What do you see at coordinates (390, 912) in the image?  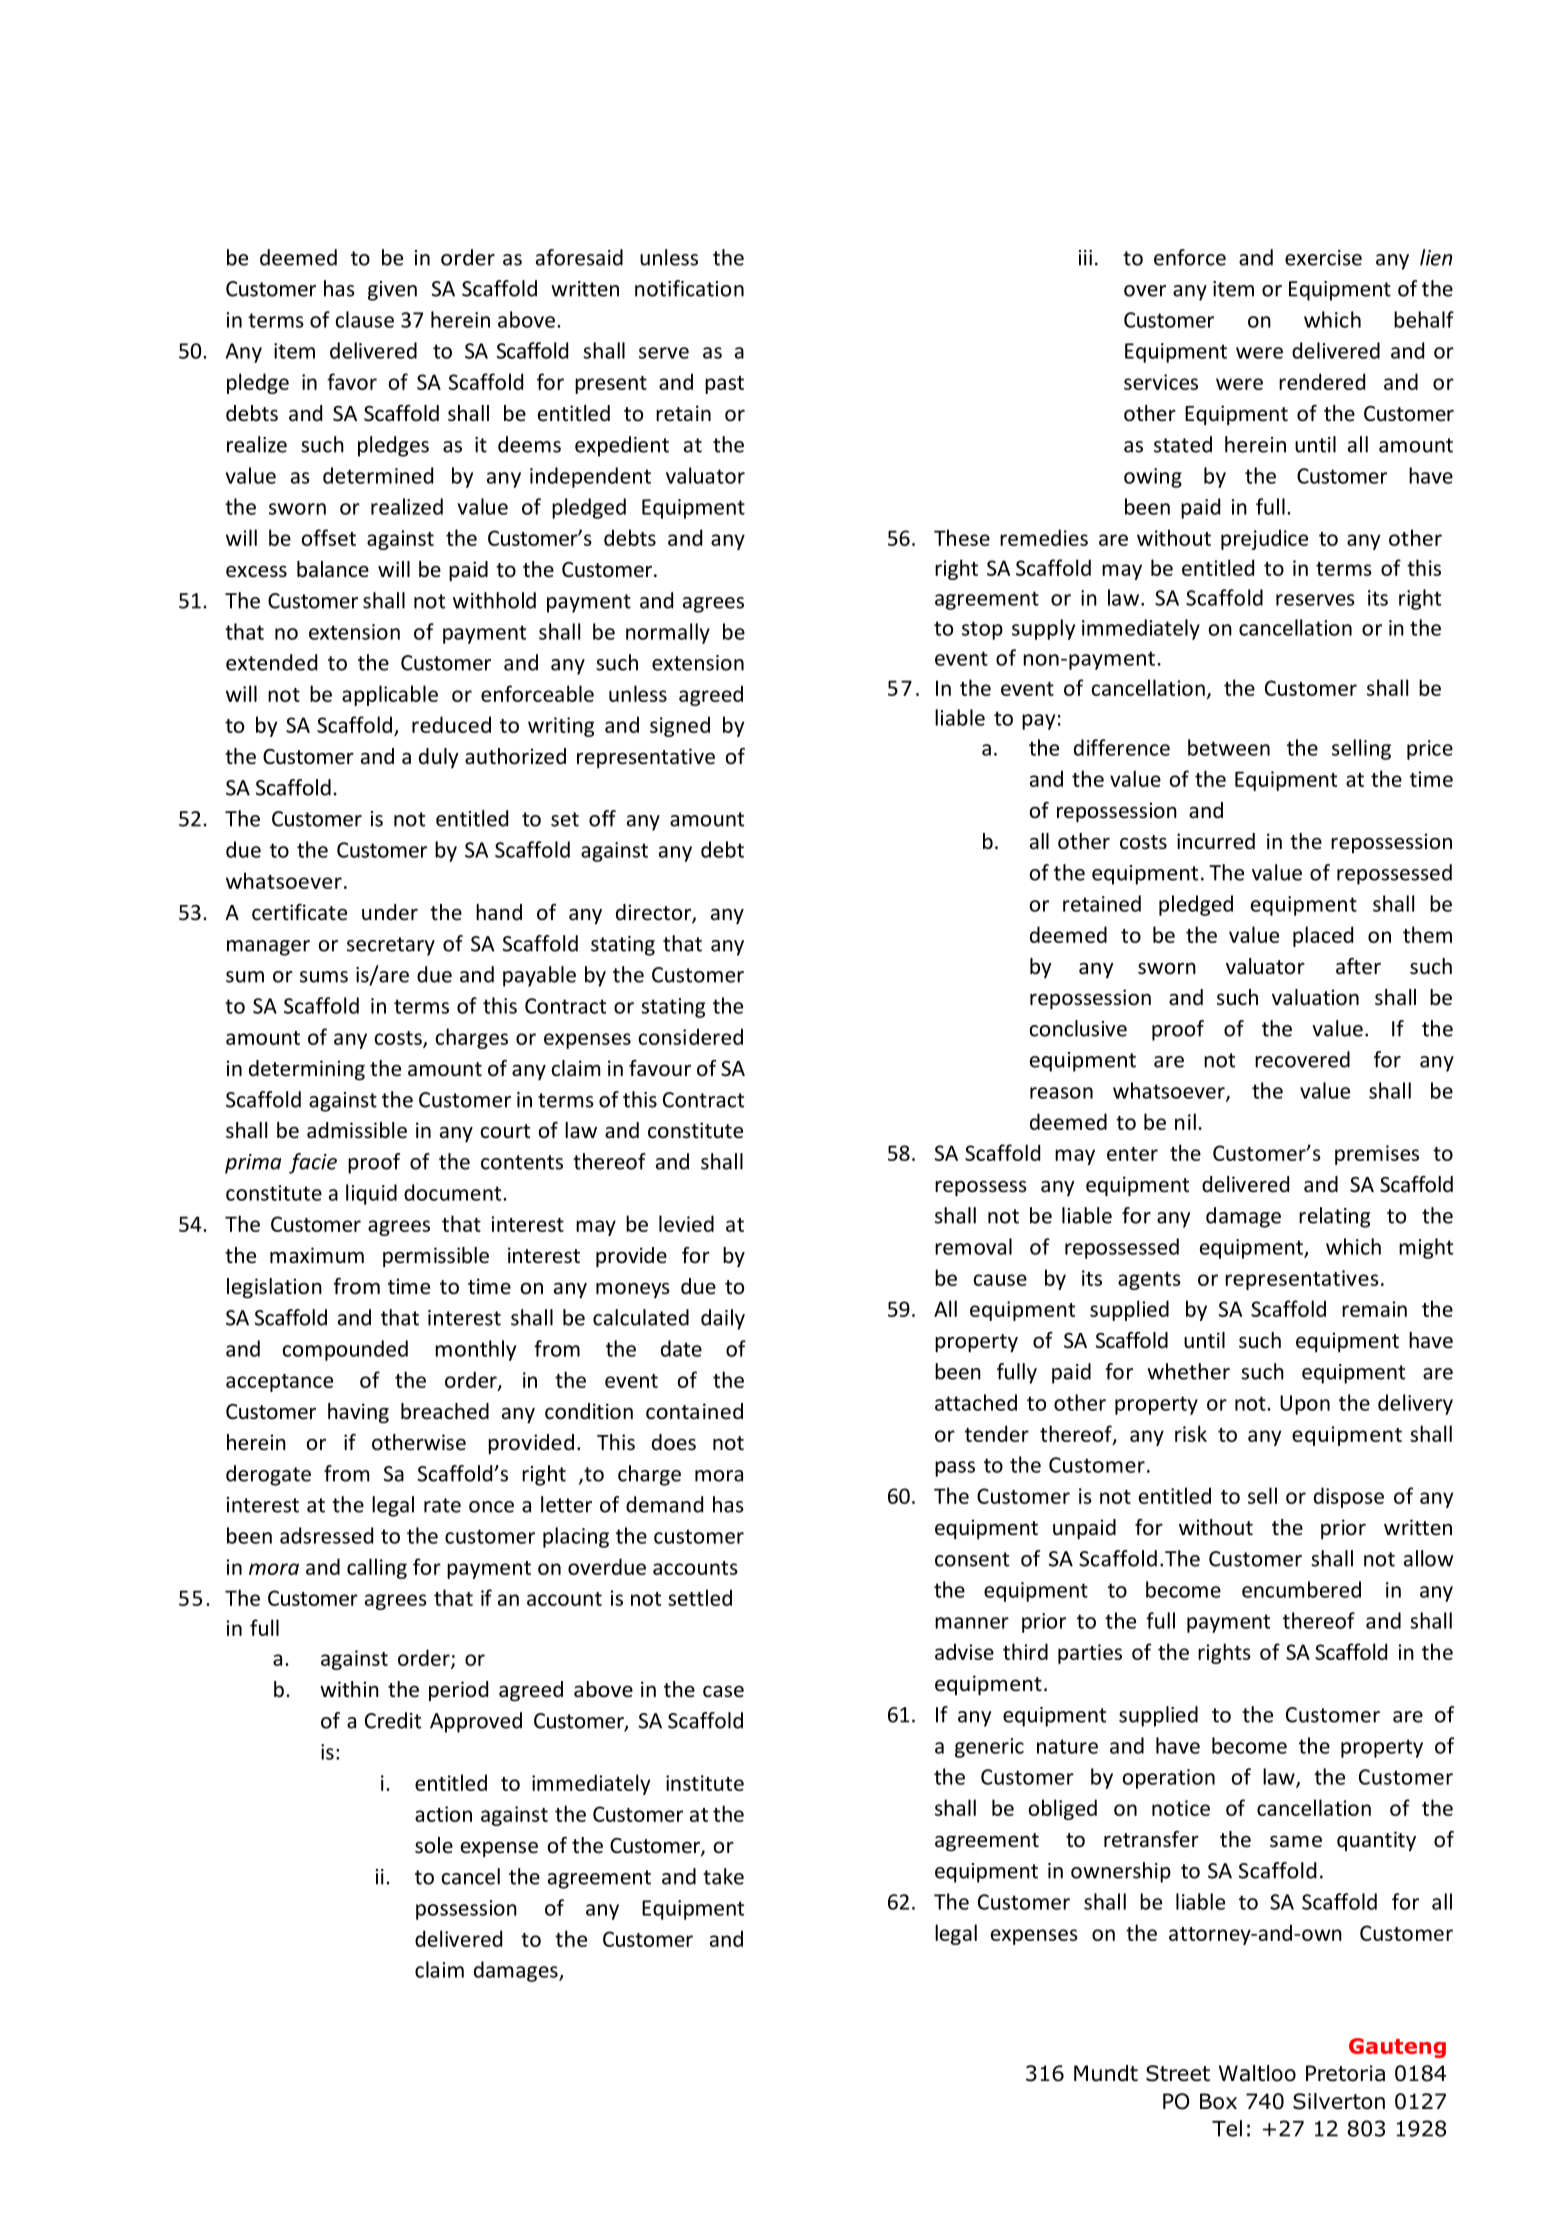 I see `under` at bounding box center [390, 912].
